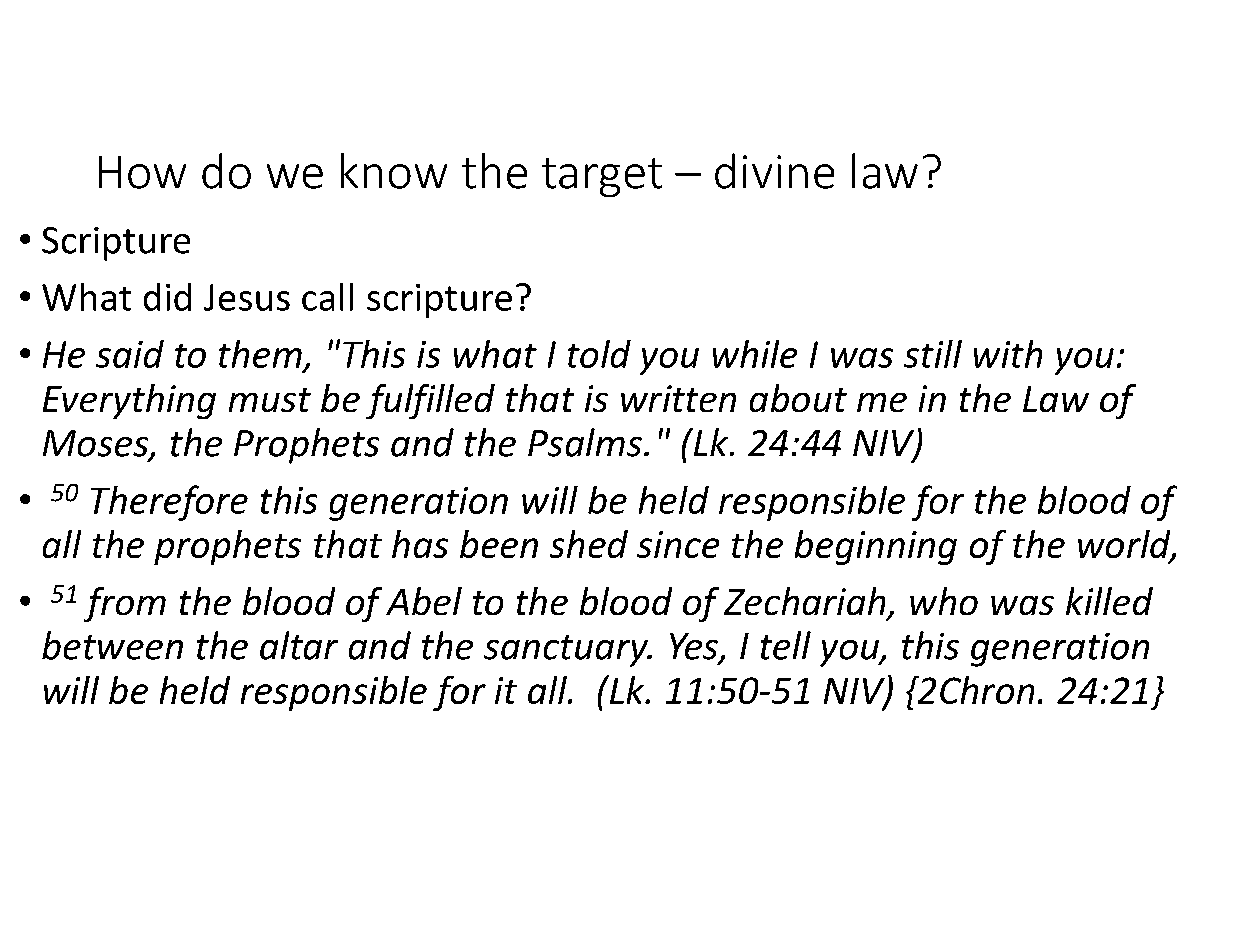  What do you see at coordinates (169, 503) in the screenshot?
I see `Therefore` at bounding box center [169, 503].
